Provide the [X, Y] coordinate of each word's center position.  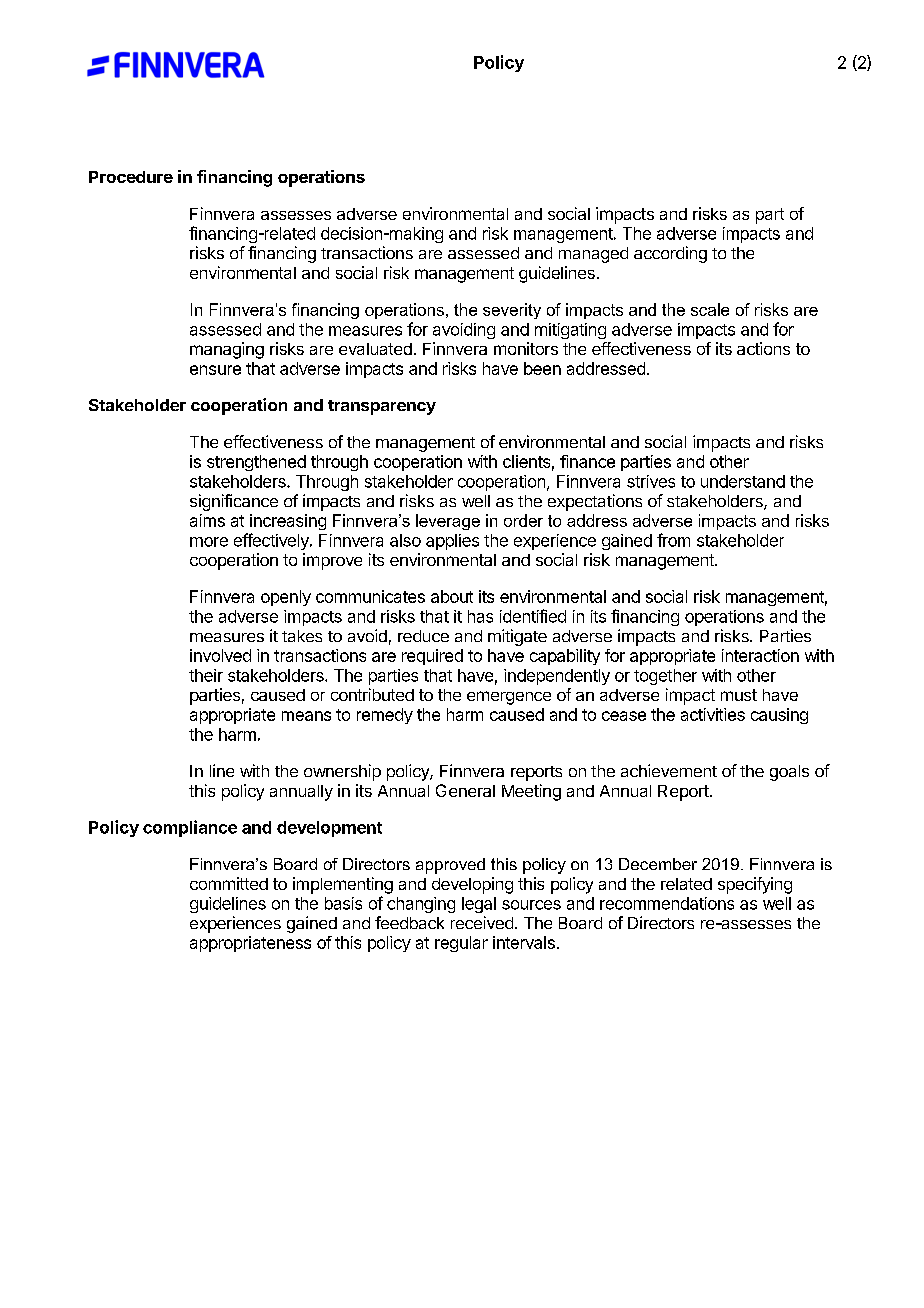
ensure [215, 370]
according [670, 254]
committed [229, 883]
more [209, 542]
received [482, 922]
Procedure [131, 177]
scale [710, 309]
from [673, 540]
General [465, 790]
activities [713, 714]
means [306, 716]
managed [593, 255]
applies [452, 542]
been [542, 368]
